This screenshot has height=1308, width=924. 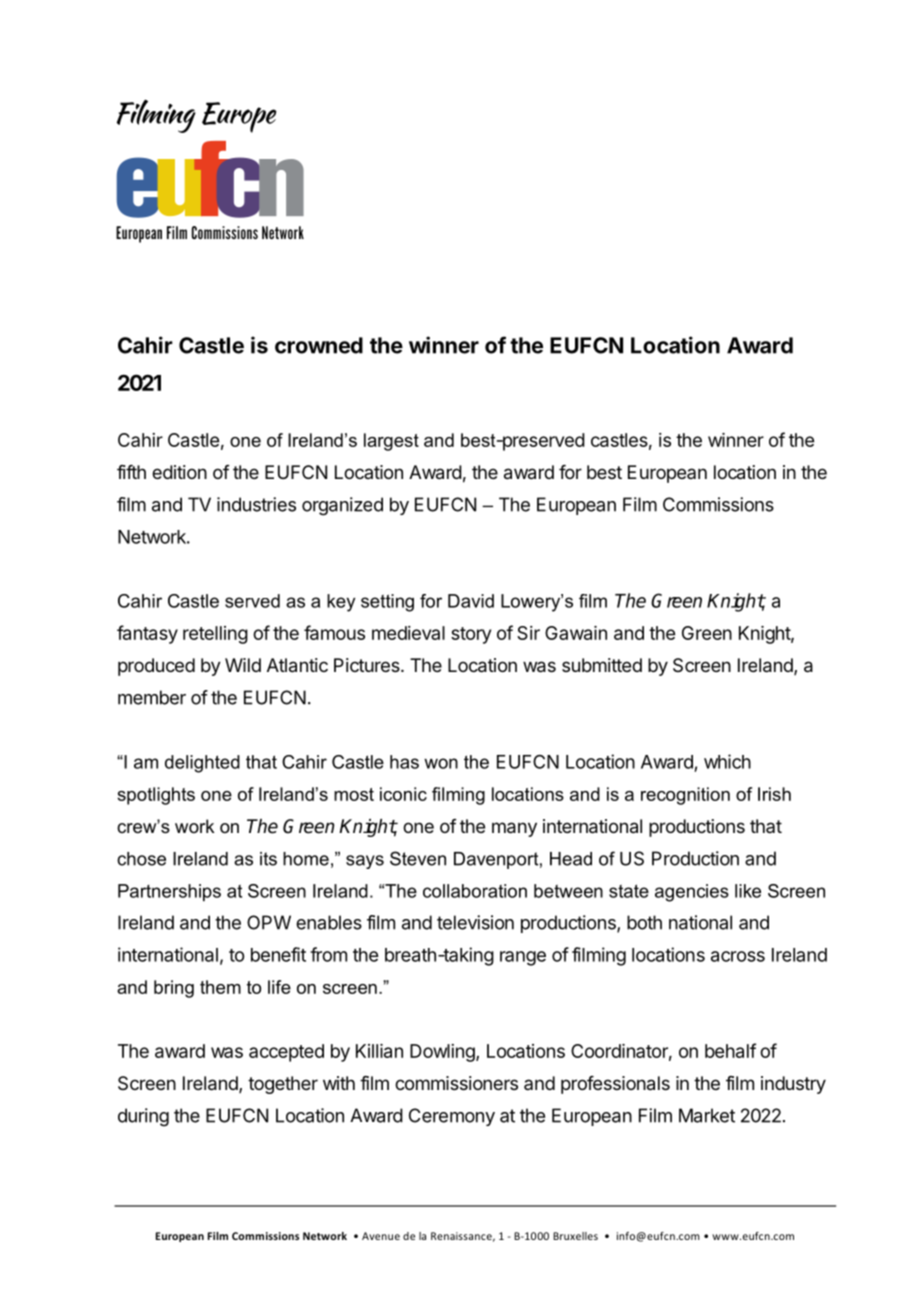 I want to click on crowned, so click(x=319, y=345).
